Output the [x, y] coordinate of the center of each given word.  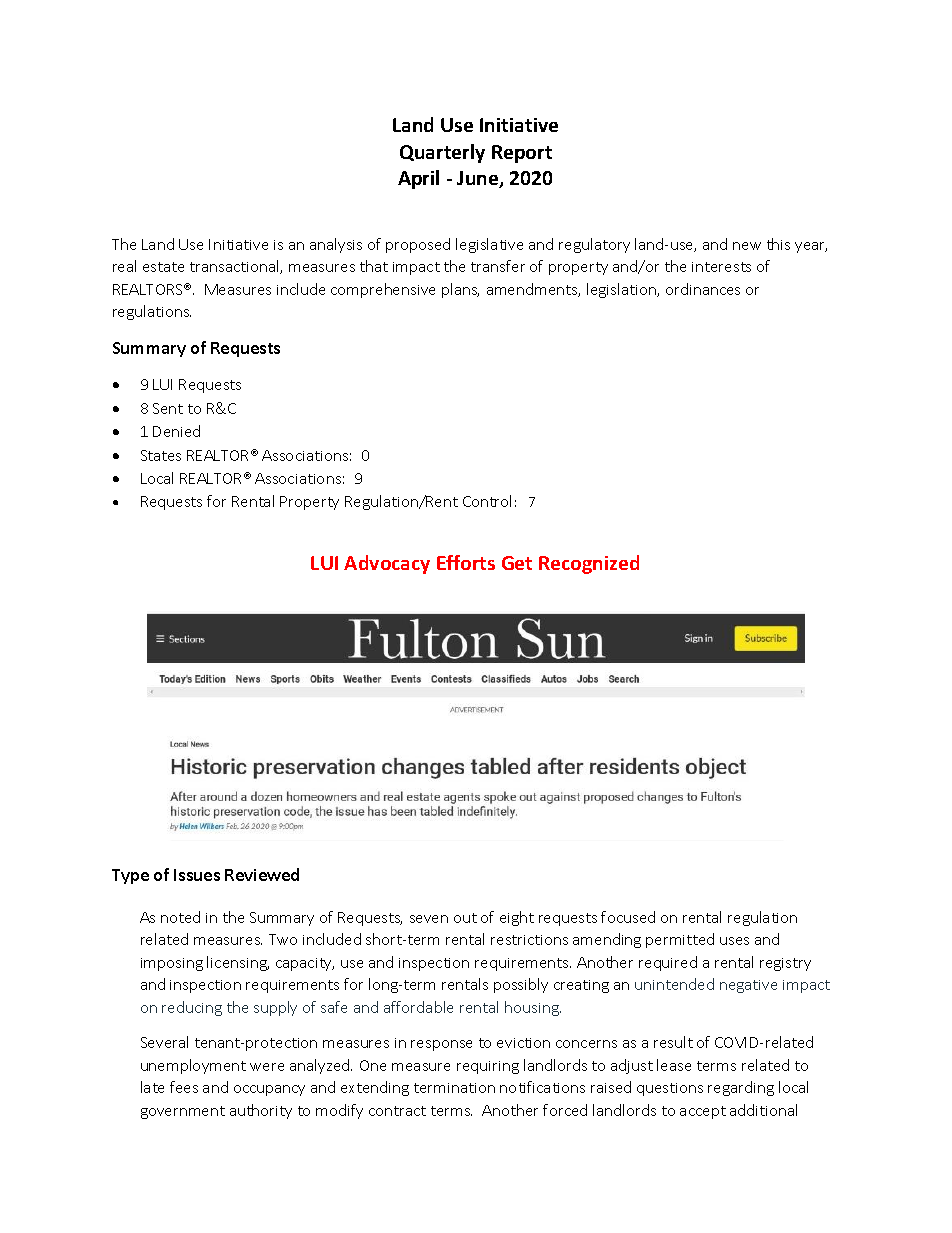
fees [184, 1087]
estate [163, 267]
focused [628, 917]
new [747, 246]
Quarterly [442, 153]
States [161, 455]
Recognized [589, 564]
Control [487, 501]
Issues [197, 875]
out [465, 918]
